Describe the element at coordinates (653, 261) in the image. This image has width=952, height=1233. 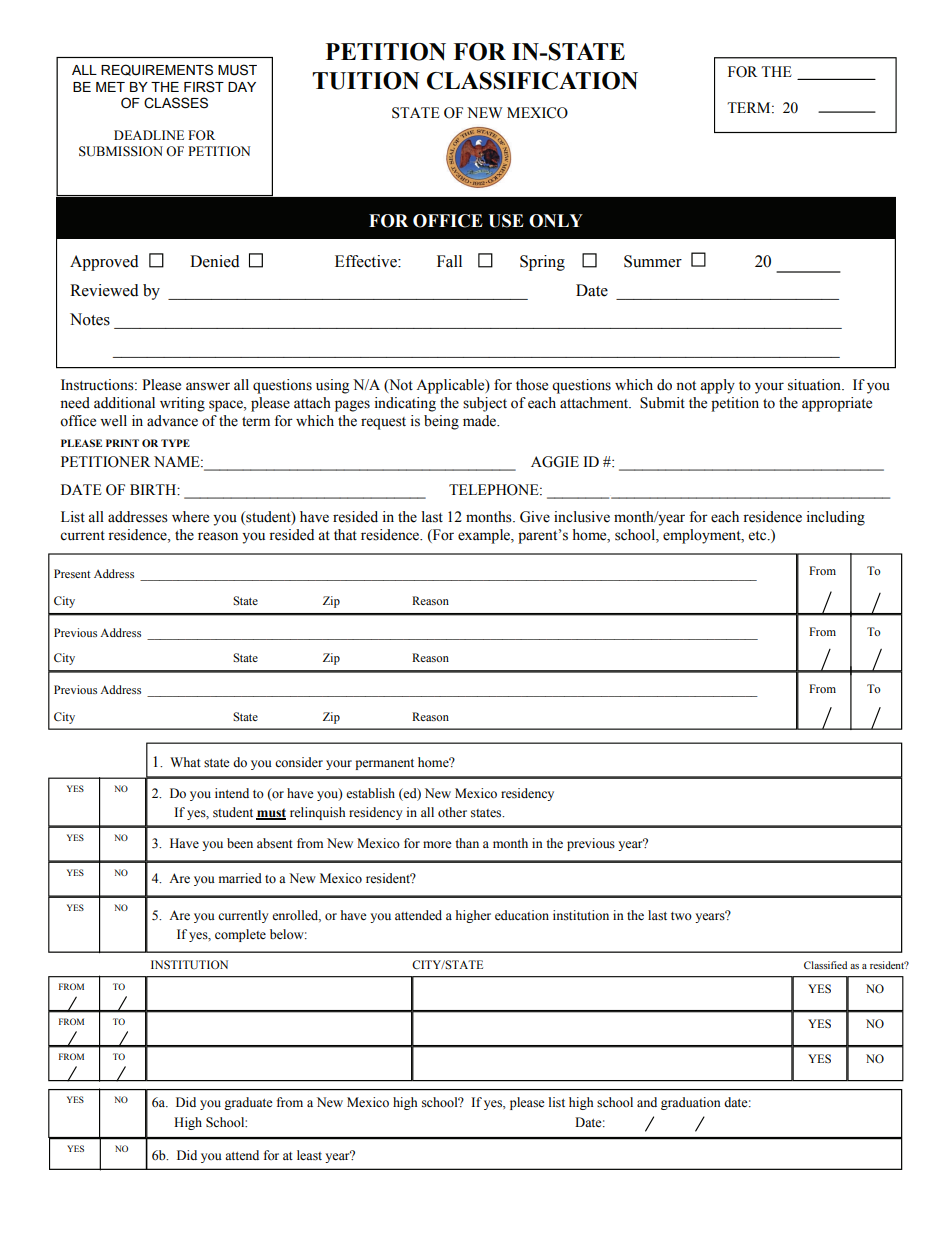
I see `Summer` at that location.
